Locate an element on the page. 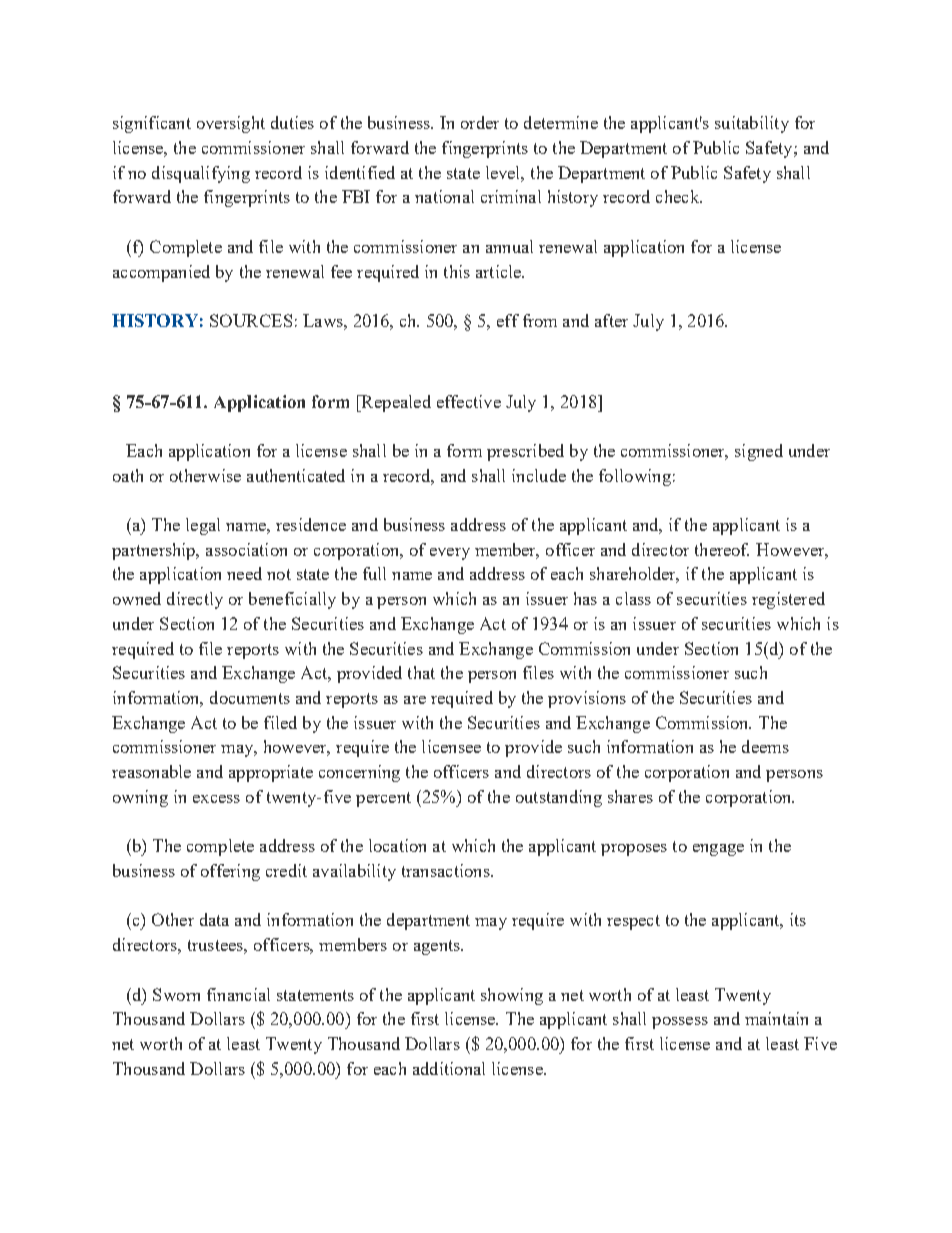  financial is located at coordinates (238, 994).
